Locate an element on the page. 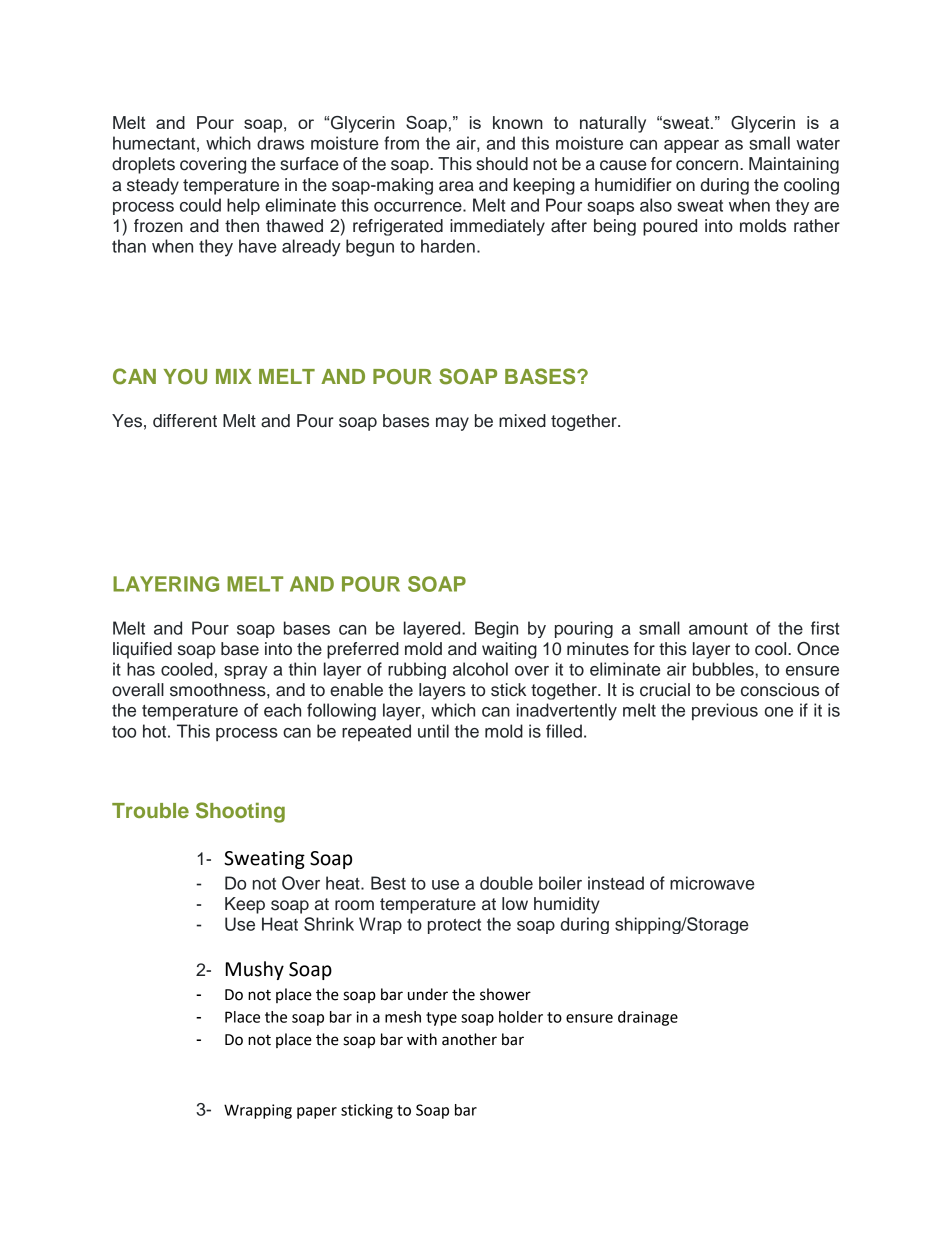  amount is located at coordinates (718, 629).
